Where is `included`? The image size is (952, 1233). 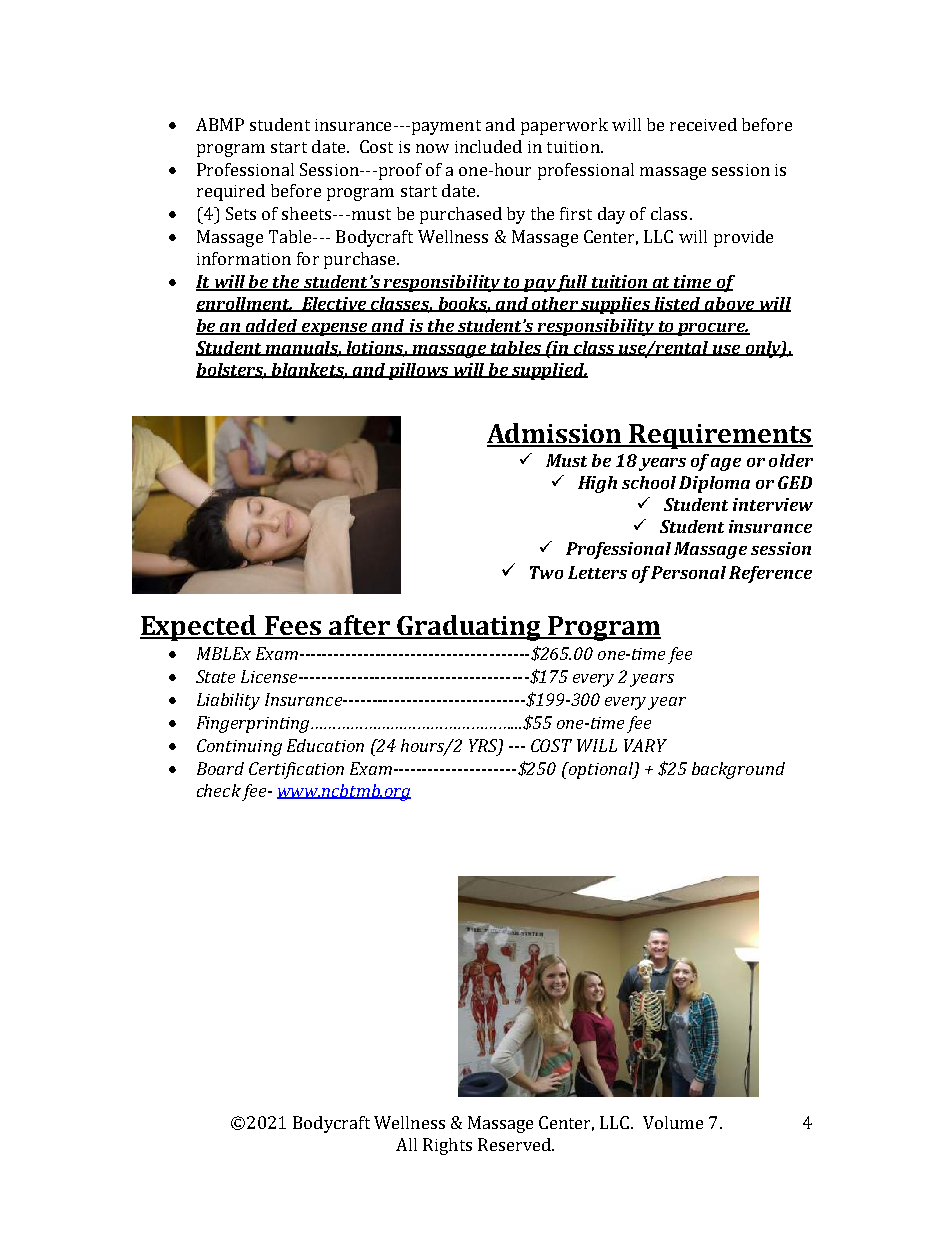 included is located at coordinates (488, 146).
